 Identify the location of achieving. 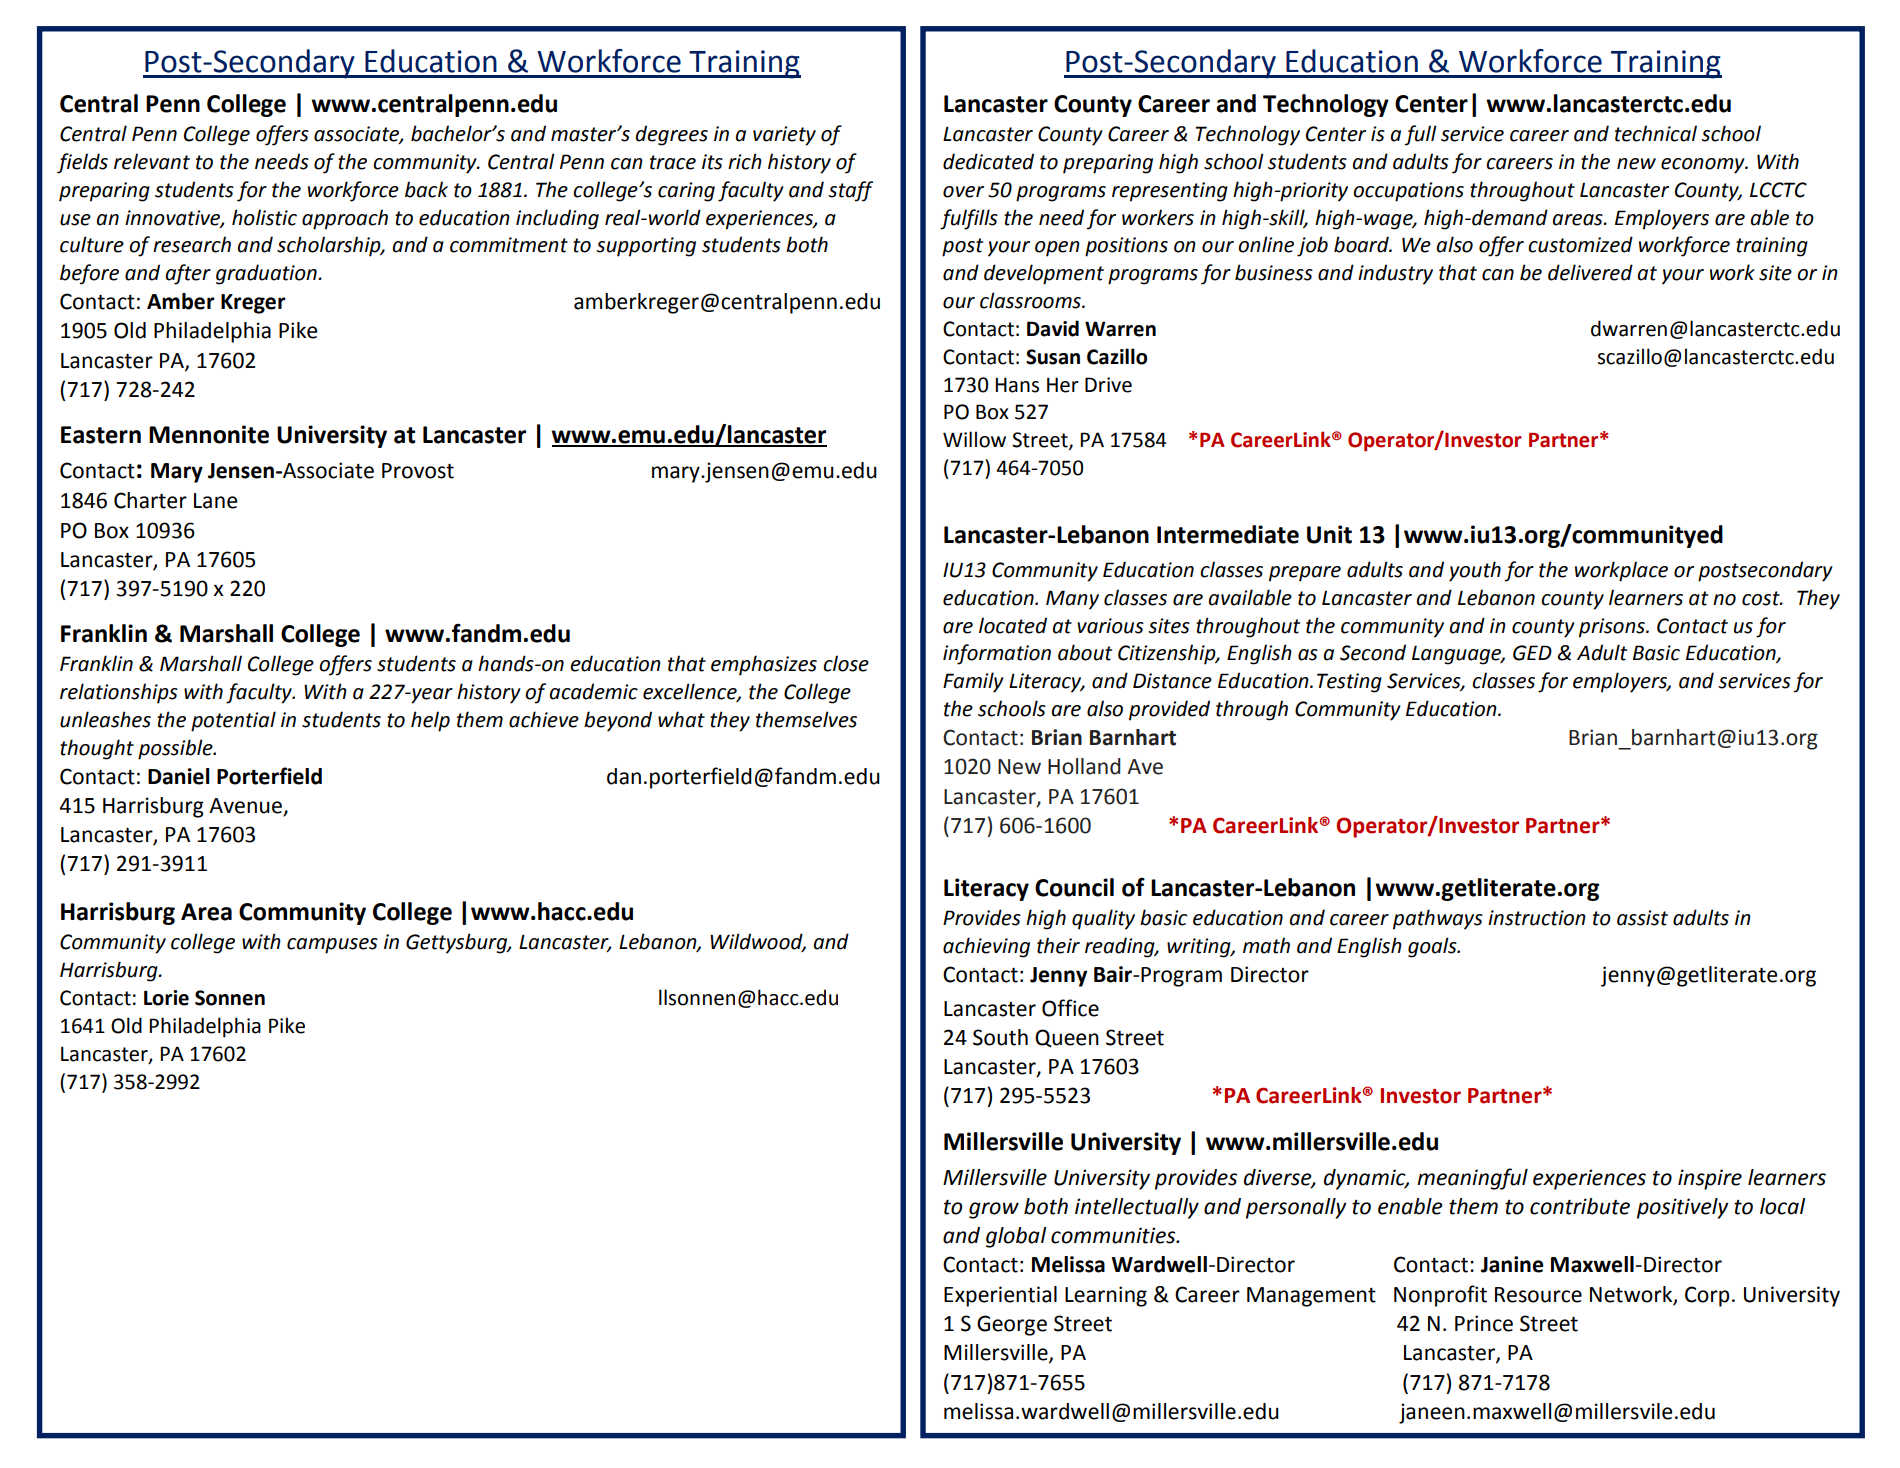
(986, 947).
